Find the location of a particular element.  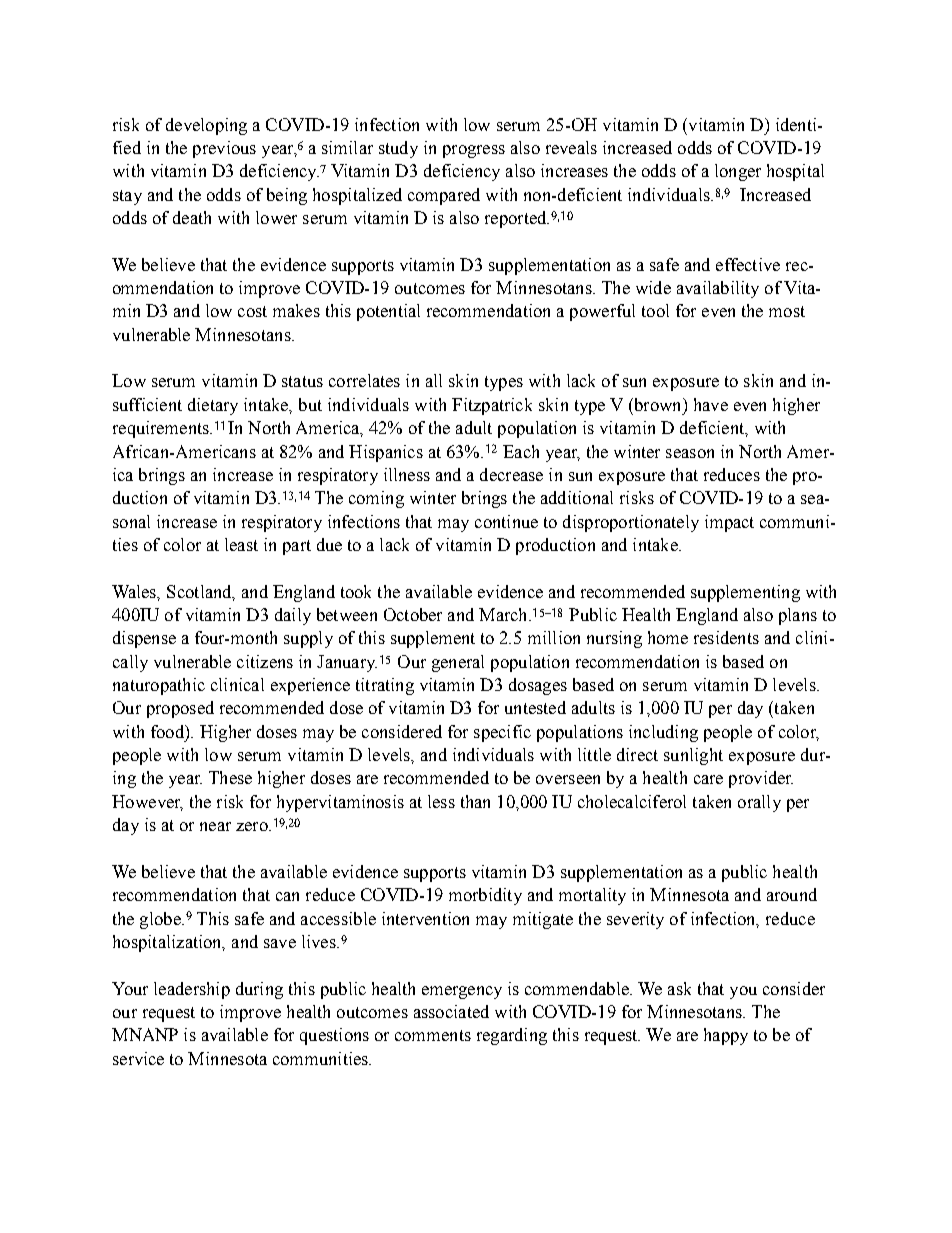

progress is located at coordinates (474, 151).
